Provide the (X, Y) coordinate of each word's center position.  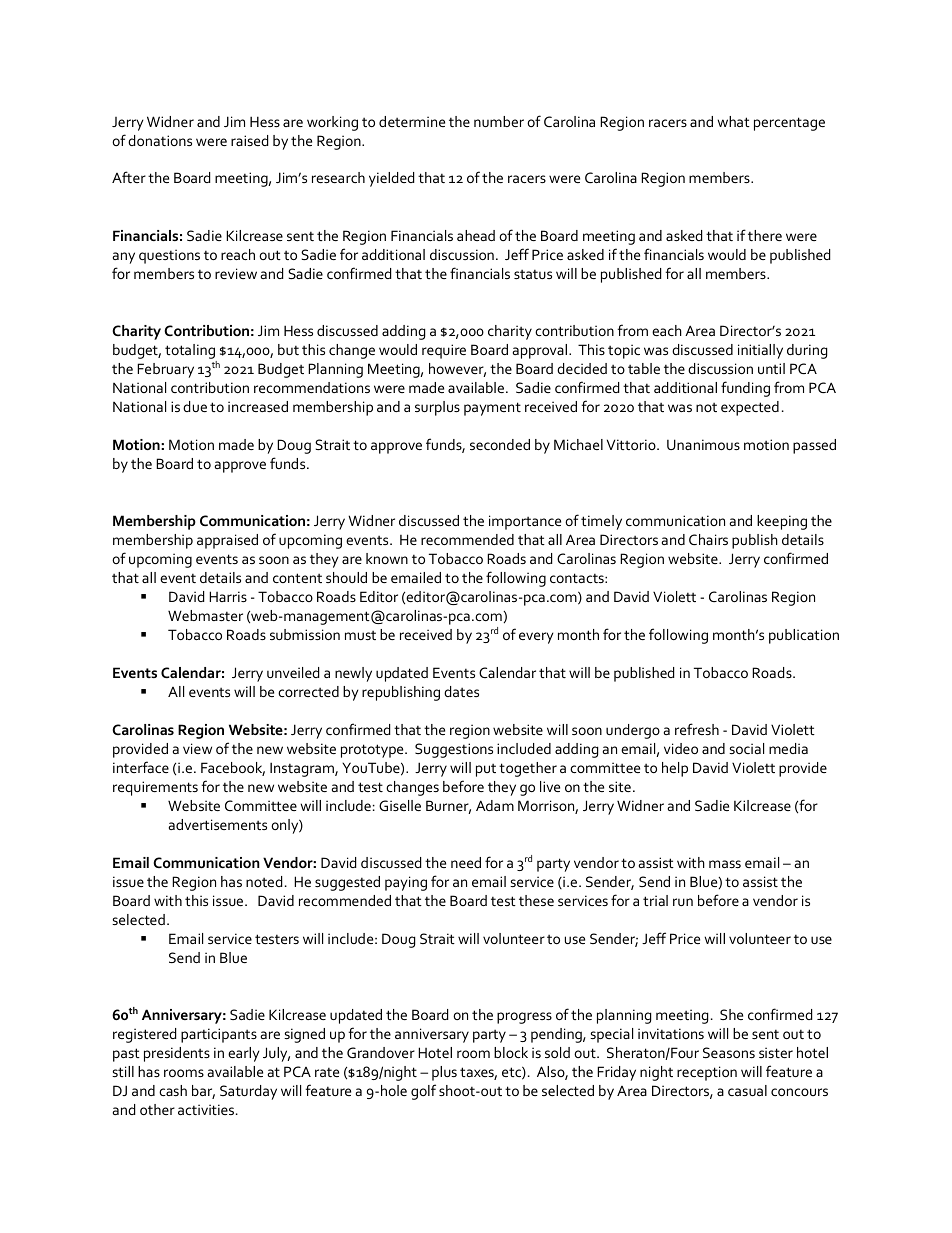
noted (264, 881)
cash (173, 1090)
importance (525, 522)
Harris (228, 596)
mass (725, 864)
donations (160, 140)
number (499, 121)
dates (461, 691)
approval (539, 351)
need (466, 862)
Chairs (708, 539)
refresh (697, 729)
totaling (190, 351)
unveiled (293, 672)
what (734, 121)
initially (760, 351)
